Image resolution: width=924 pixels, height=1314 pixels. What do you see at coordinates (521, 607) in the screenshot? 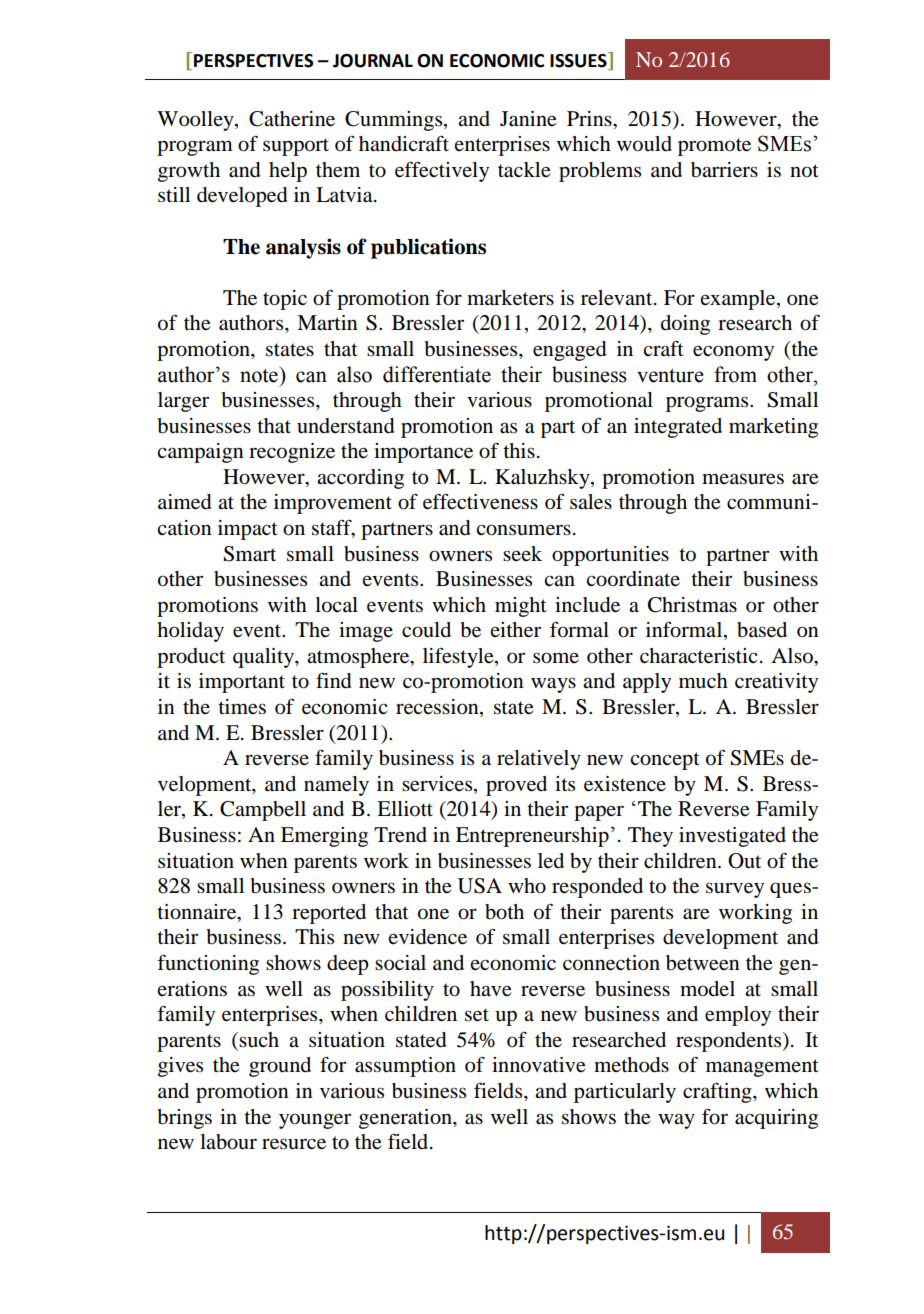
I see `might` at bounding box center [521, 607].
